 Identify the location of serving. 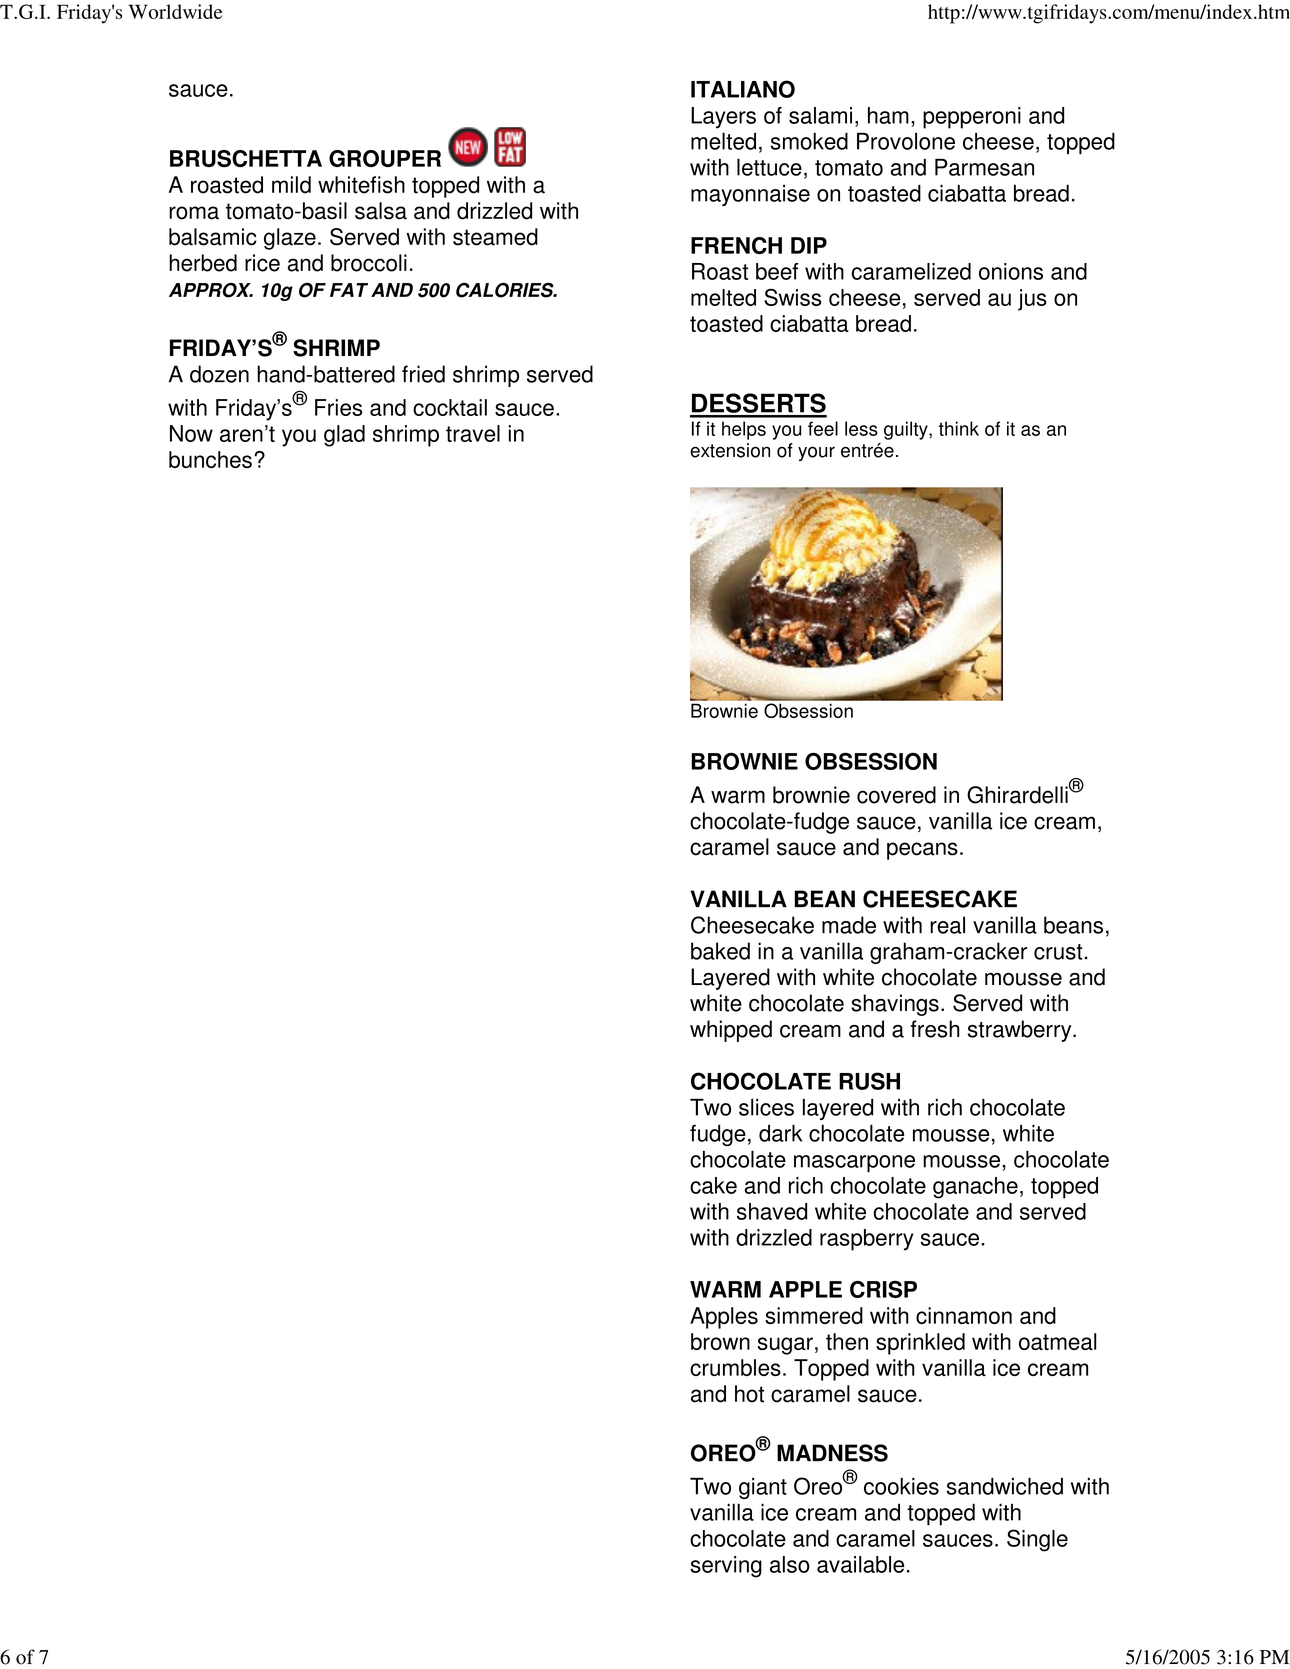
(726, 1567).
